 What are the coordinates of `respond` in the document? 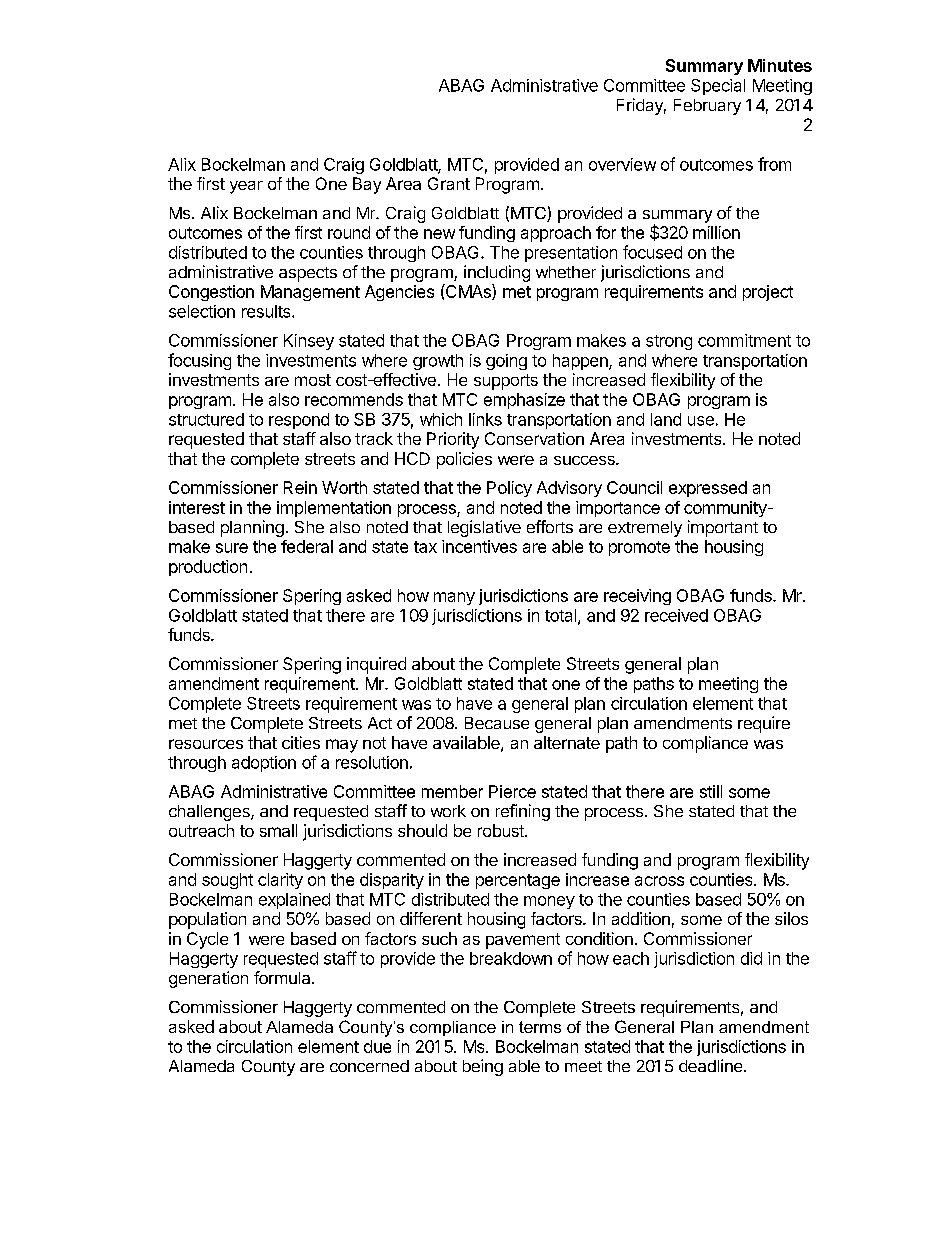 It's located at (299, 421).
